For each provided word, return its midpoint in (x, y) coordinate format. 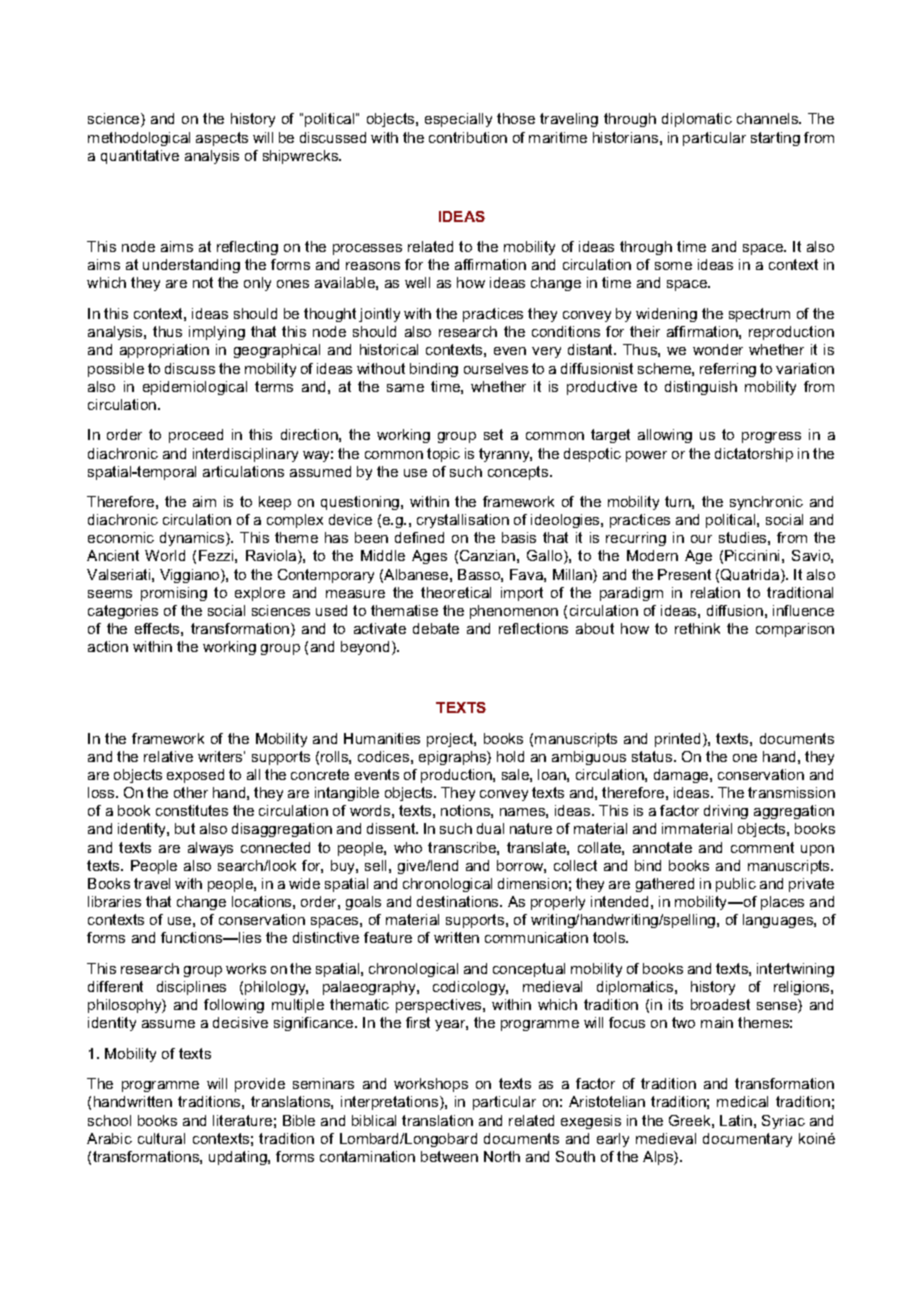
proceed (196, 436)
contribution (468, 137)
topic (443, 455)
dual (490, 828)
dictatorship (754, 455)
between (449, 1156)
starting (775, 139)
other (191, 792)
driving (726, 812)
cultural (161, 1138)
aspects (222, 139)
